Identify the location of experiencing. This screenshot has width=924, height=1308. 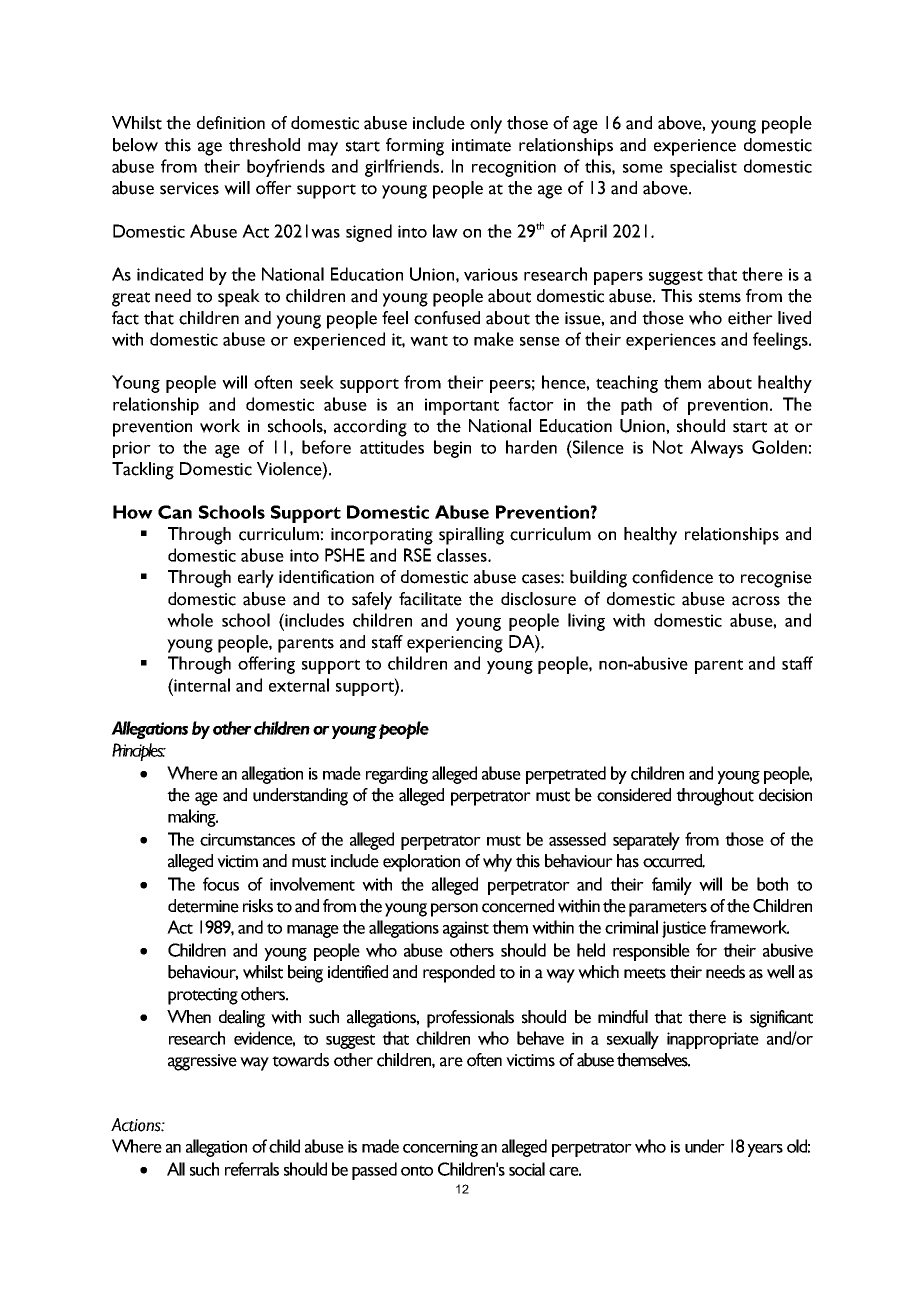
(455, 644).
